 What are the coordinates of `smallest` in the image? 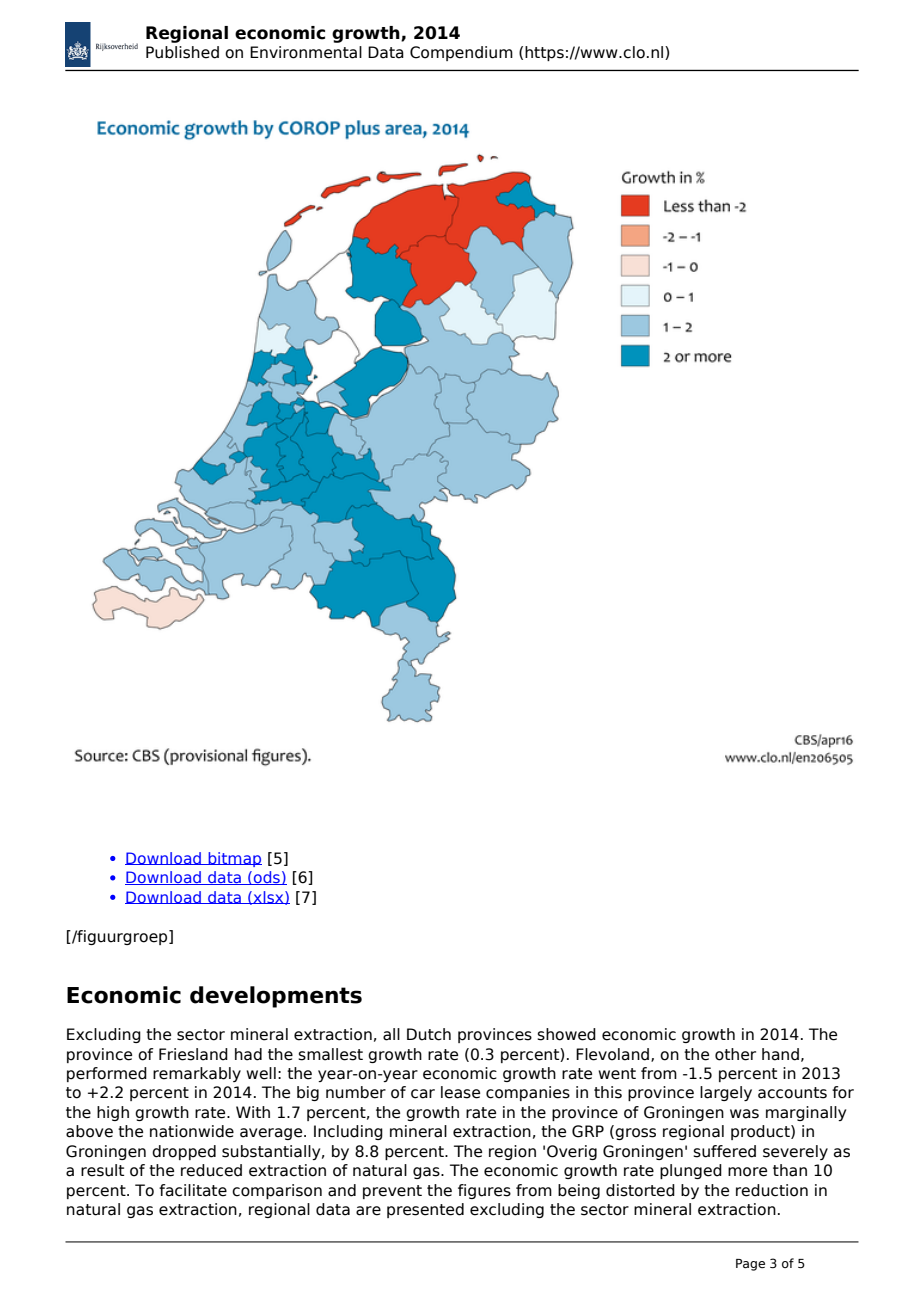 It's located at (330, 1054).
